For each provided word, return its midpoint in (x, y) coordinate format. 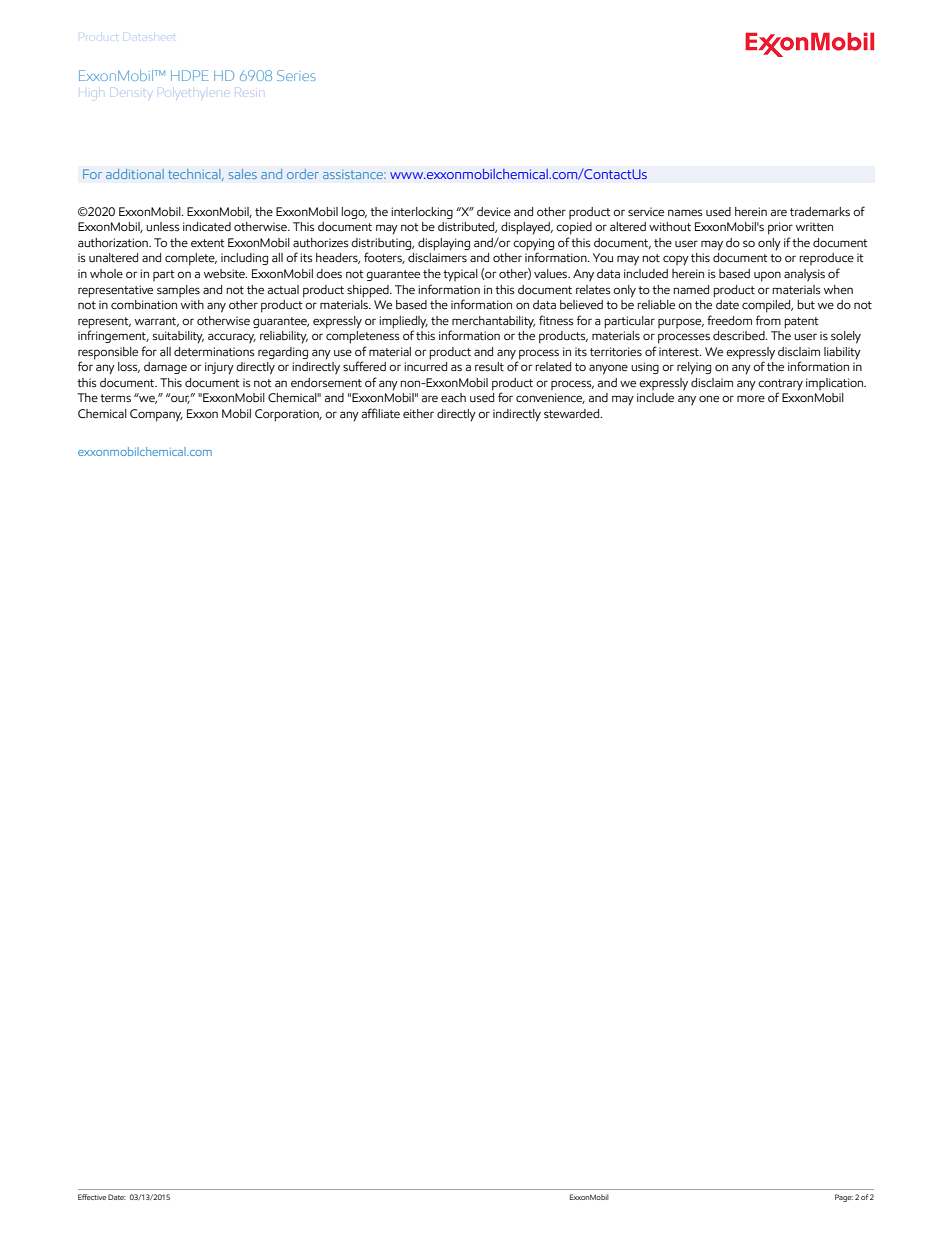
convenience (550, 398)
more (751, 398)
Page (844, 1198)
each (453, 397)
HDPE (189, 75)
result (489, 366)
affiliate (381, 413)
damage (165, 368)
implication (836, 384)
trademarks (820, 211)
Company (156, 415)
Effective (92, 1197)
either (418, 413)
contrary (780, 385)
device (494, 211)
